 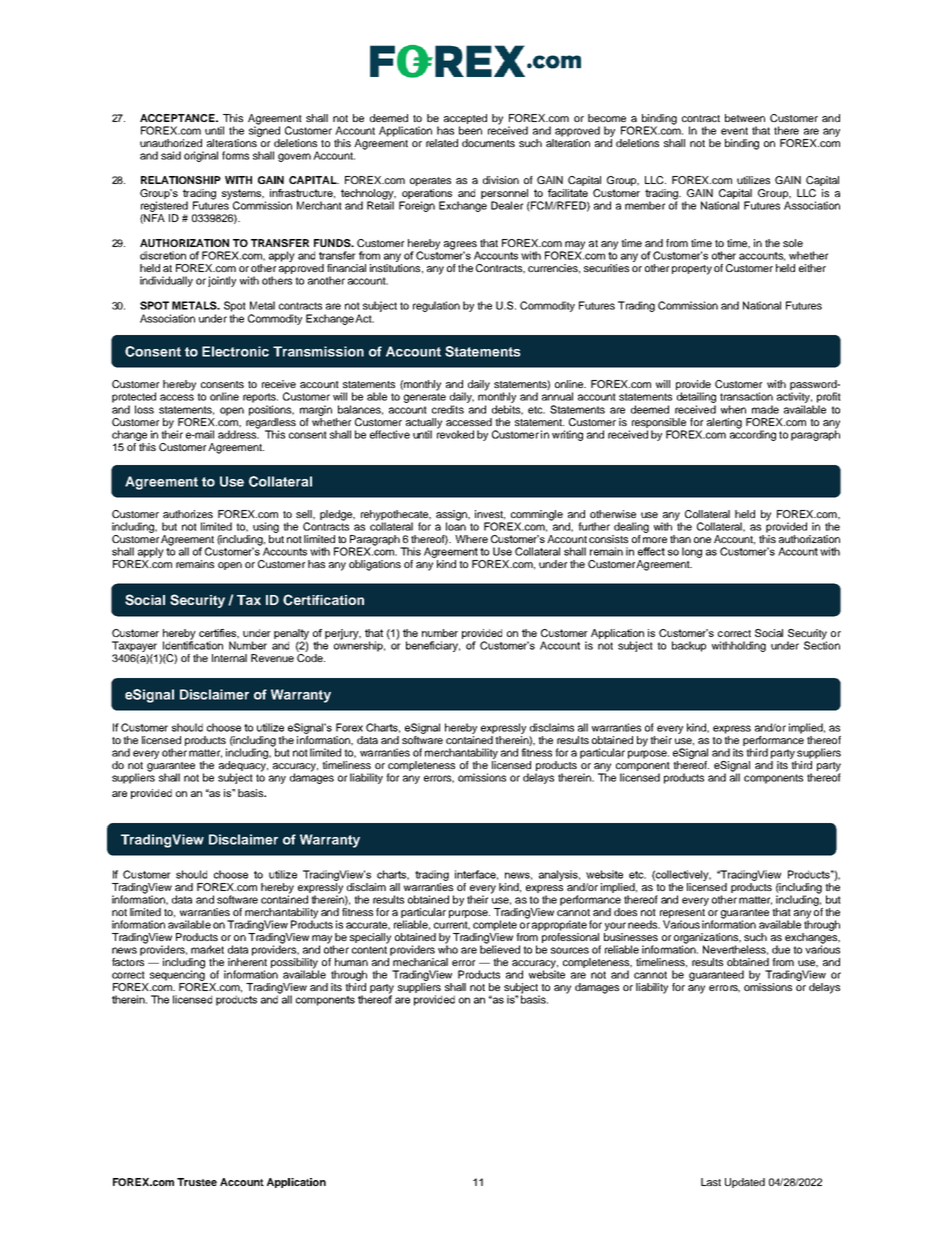 I want to click on due, so click(x=781, y=949).
